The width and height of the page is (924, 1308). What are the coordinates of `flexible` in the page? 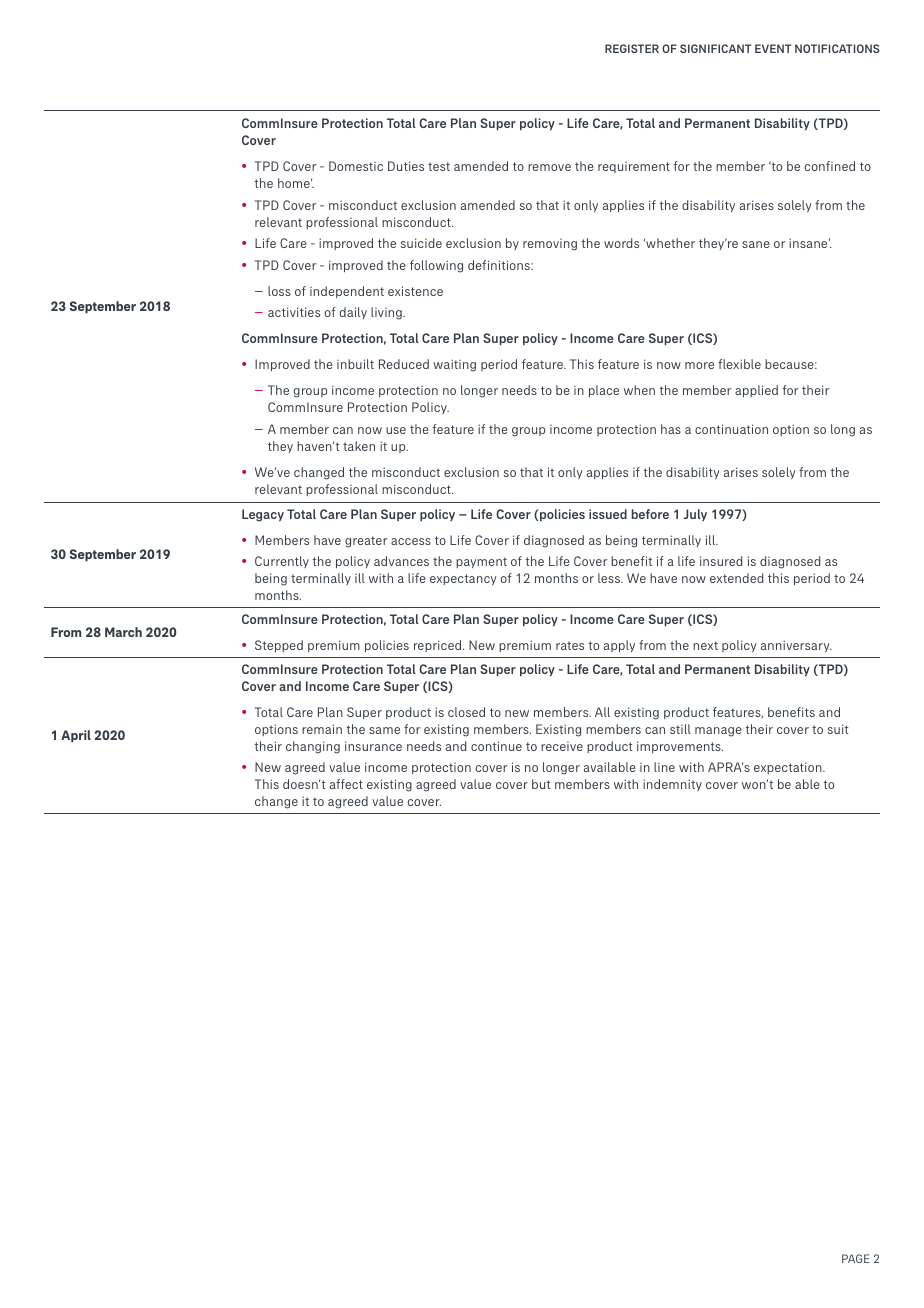 It's located at (739, 364).
